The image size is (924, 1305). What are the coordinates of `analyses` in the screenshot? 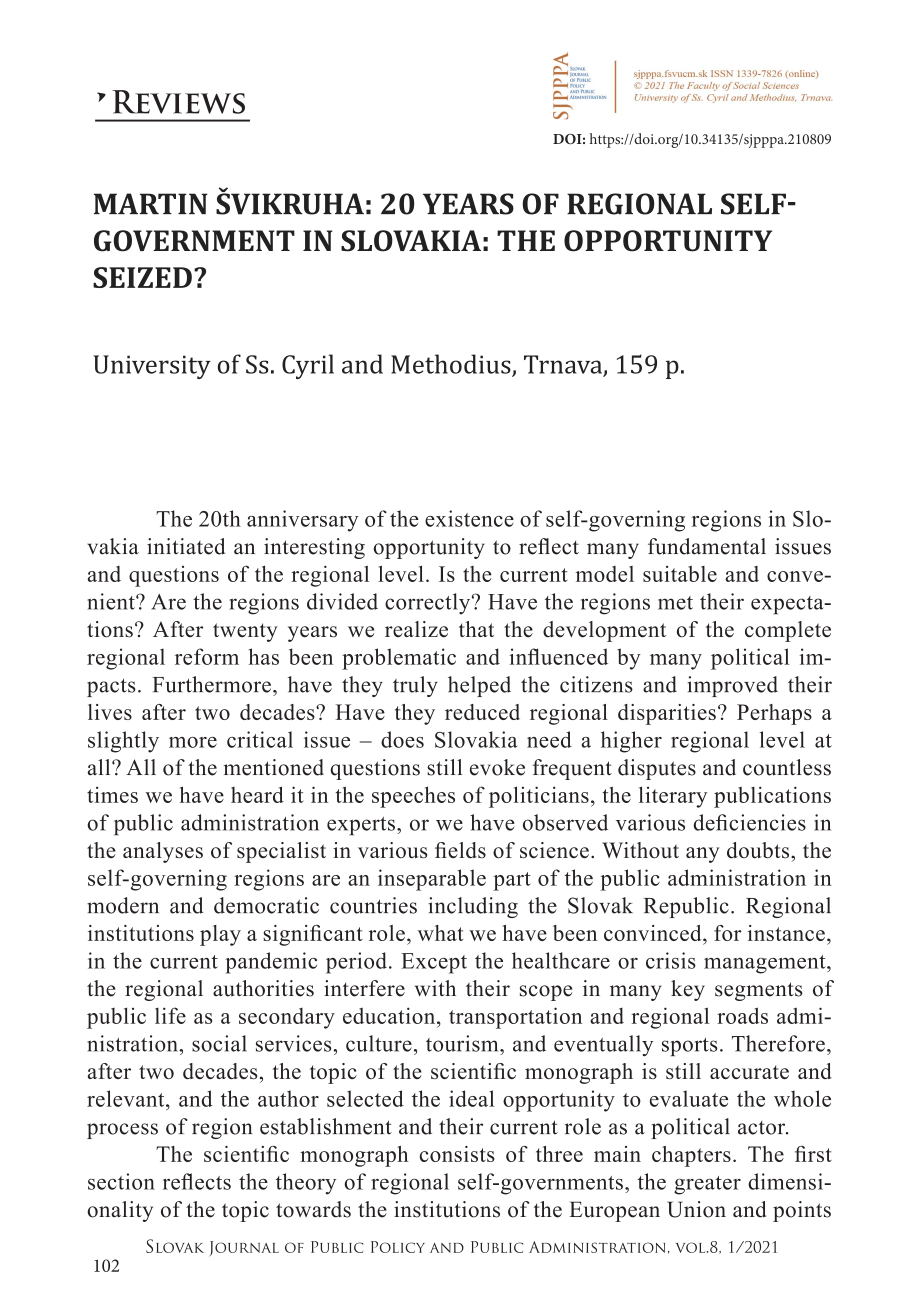 It's located at (163, 852).
